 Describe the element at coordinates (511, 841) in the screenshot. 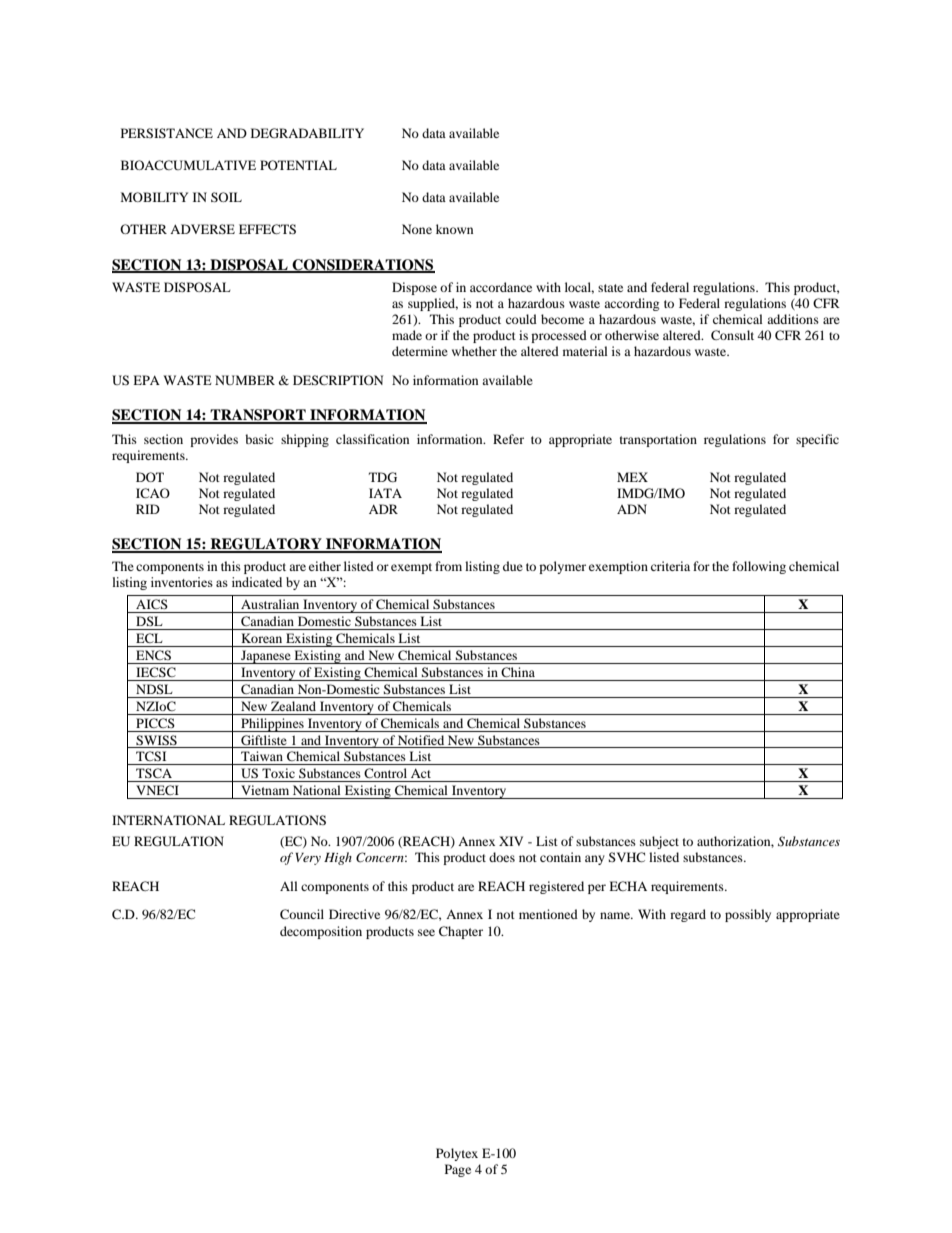

I see `XIV` at that location.
